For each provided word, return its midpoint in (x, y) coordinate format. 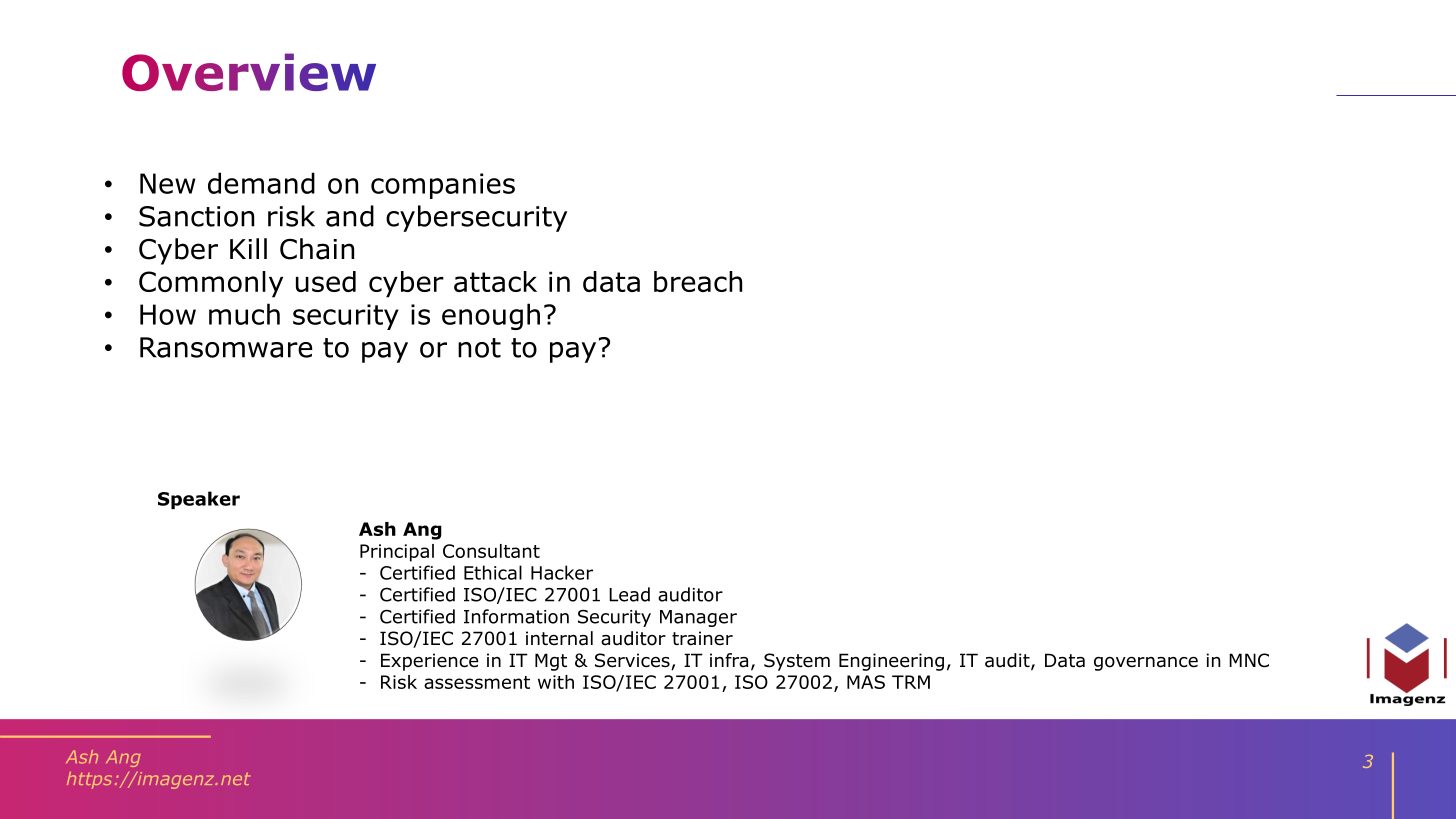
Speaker (199, 500)
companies (443, 186)
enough (491, 316)
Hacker (562, 572)
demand (261, 183)
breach (698, 281)
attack (495, 281)
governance (1146, 664)
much (244, 314)
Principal (397, 553)
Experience (430, 662)
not (479, 348)
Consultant (491, 551)
